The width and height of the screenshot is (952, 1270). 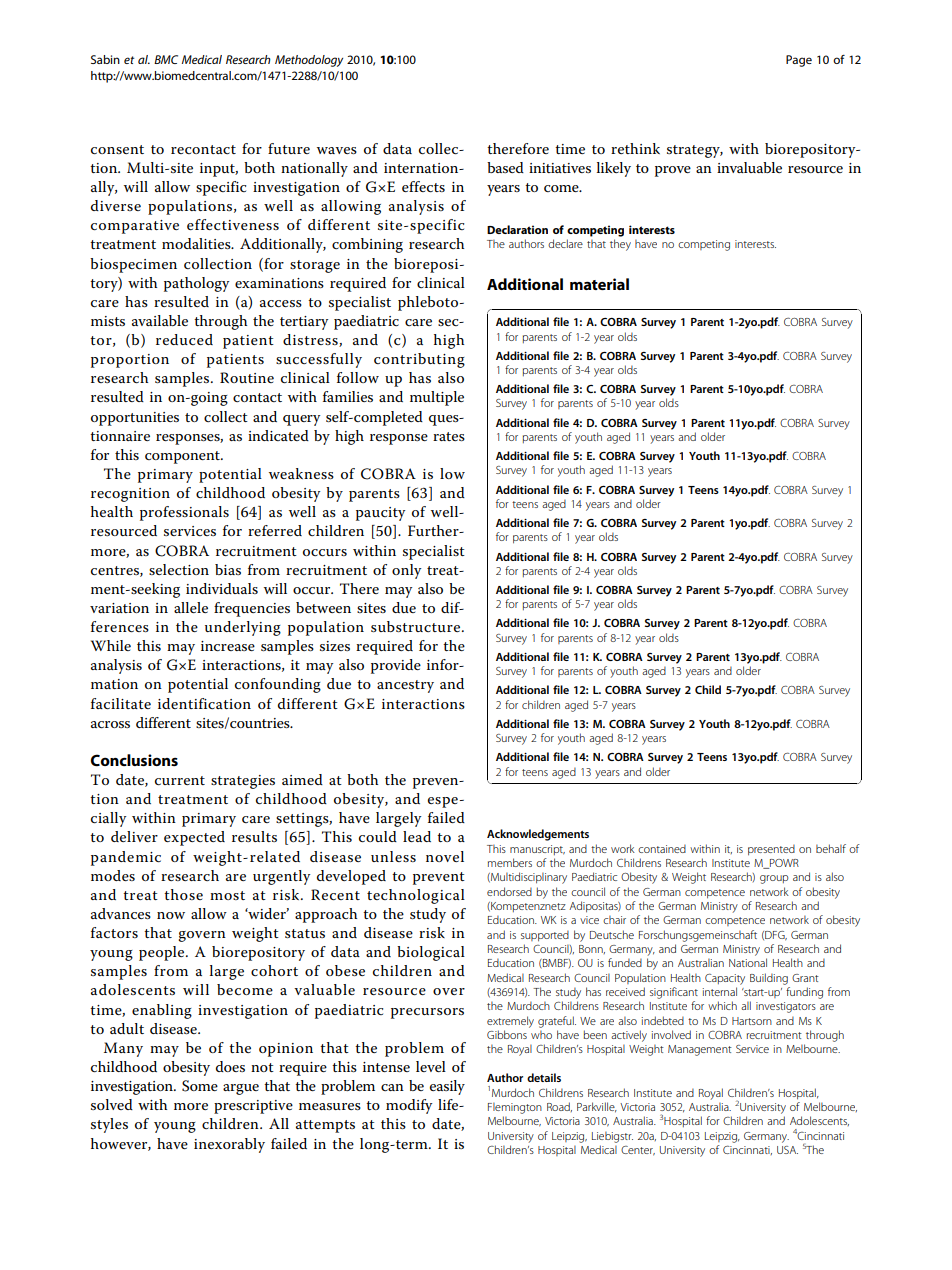 What do you see at coordinates (191, 607) in the screenshot?
I see `allele` at bounding box center [191, 607].
